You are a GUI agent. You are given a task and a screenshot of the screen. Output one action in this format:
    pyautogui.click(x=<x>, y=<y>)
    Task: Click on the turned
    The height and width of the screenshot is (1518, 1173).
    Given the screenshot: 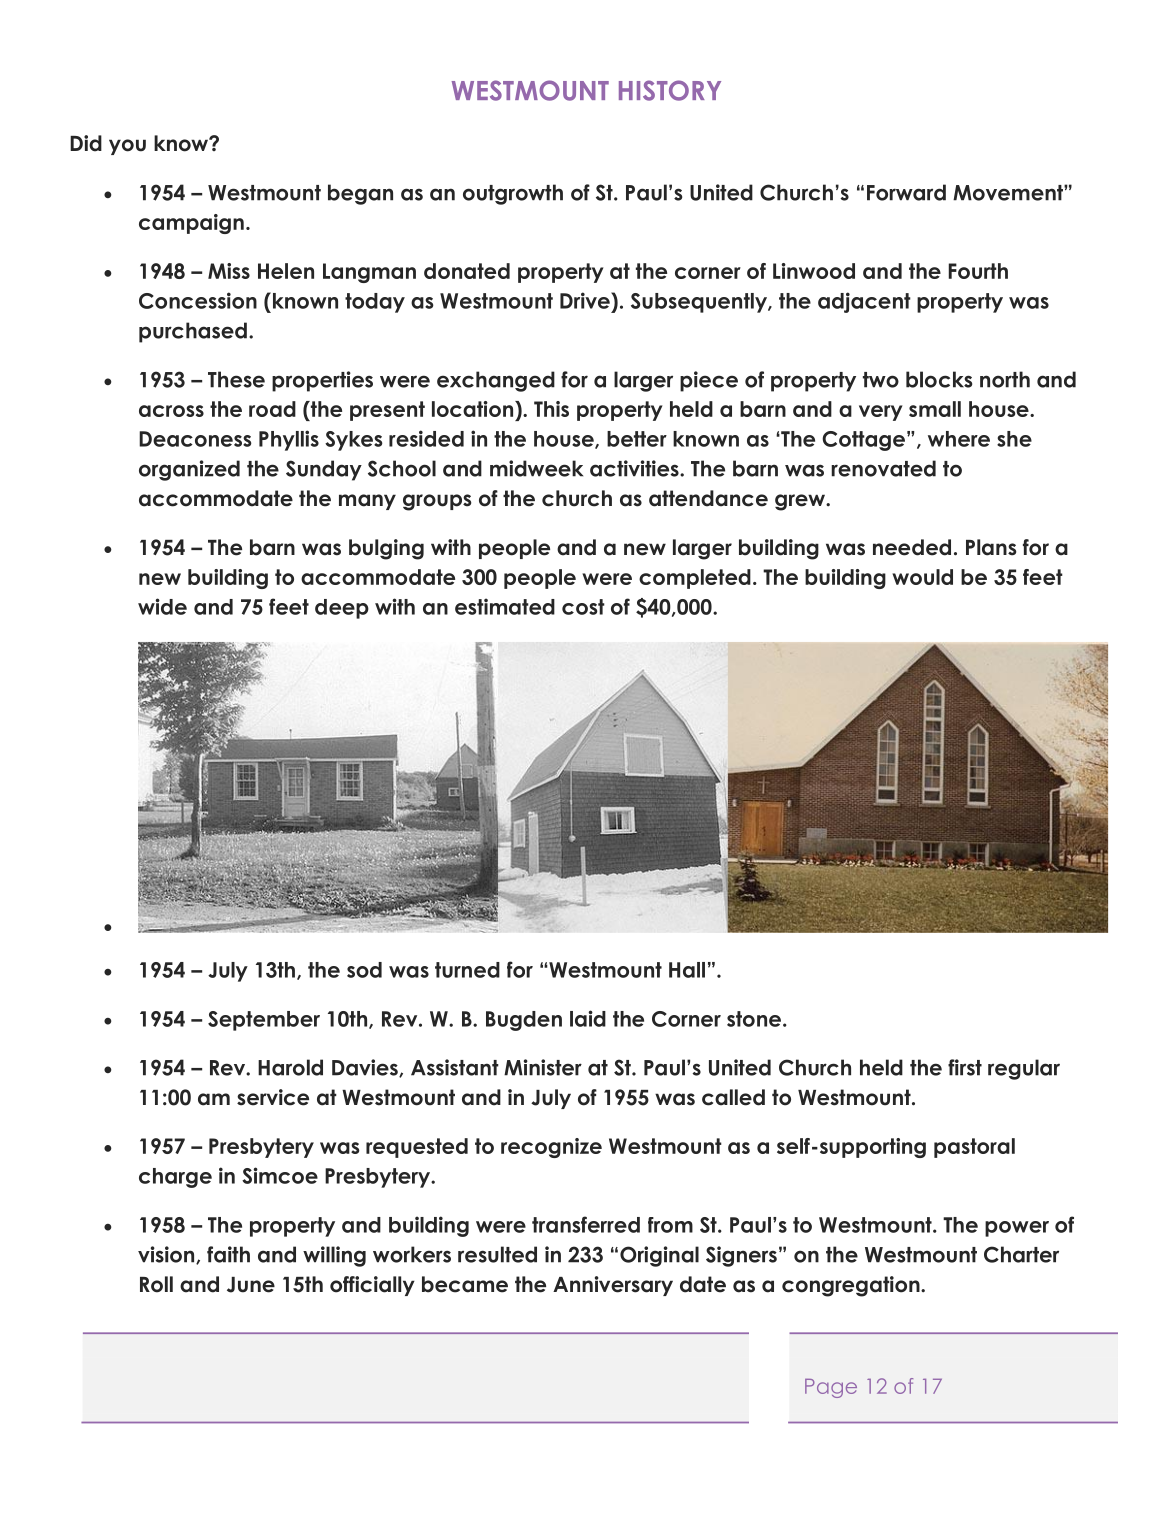 What is the action you would take?
    pyautogui.click(x=467, y=970)
